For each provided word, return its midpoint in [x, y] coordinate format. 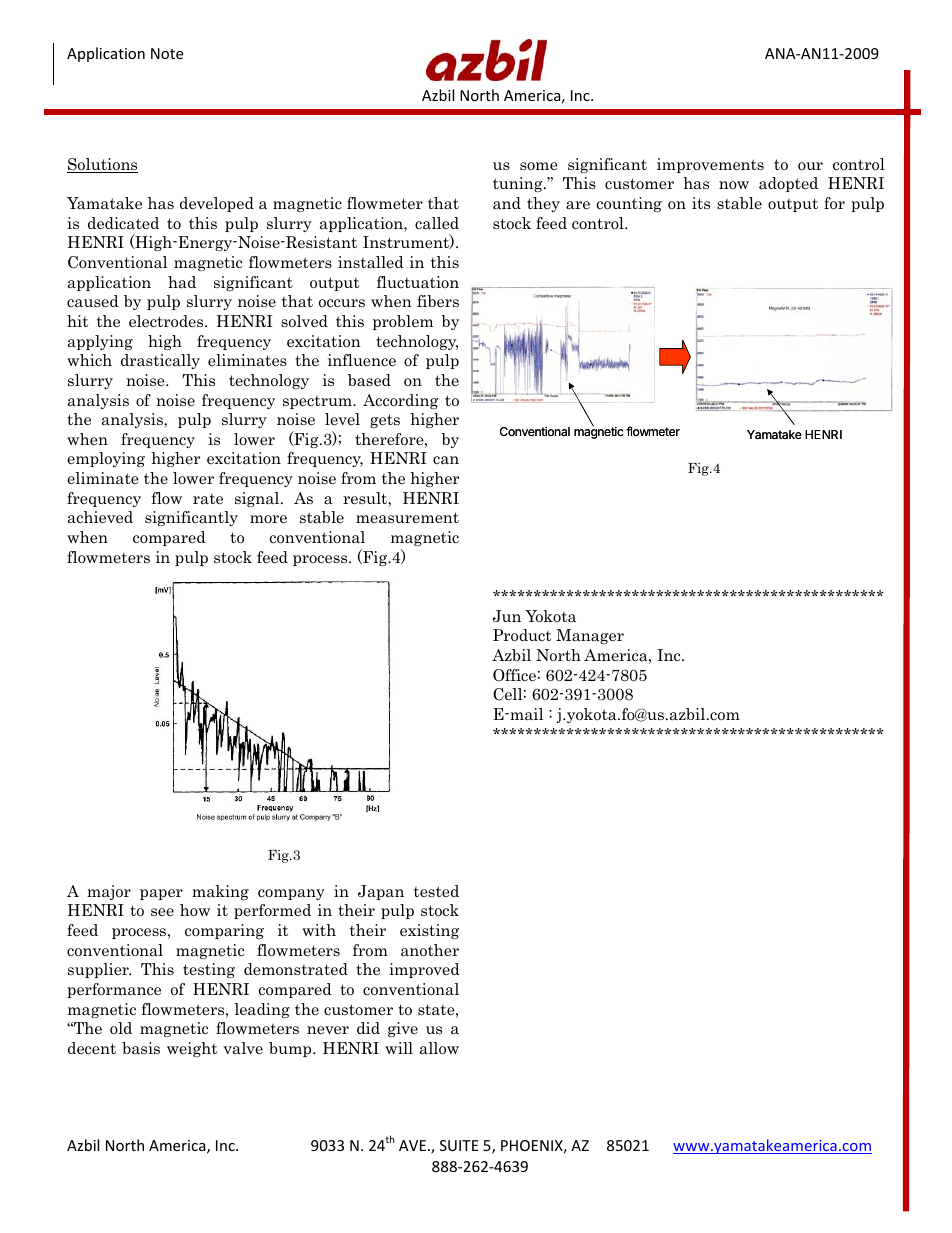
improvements [710, 165]
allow [439, 1048]
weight [192, 1049]
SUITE [459, 1145]
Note [167, 53]
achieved [100, 517]
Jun [506, 616]
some [539, 166]
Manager [590, 636]
